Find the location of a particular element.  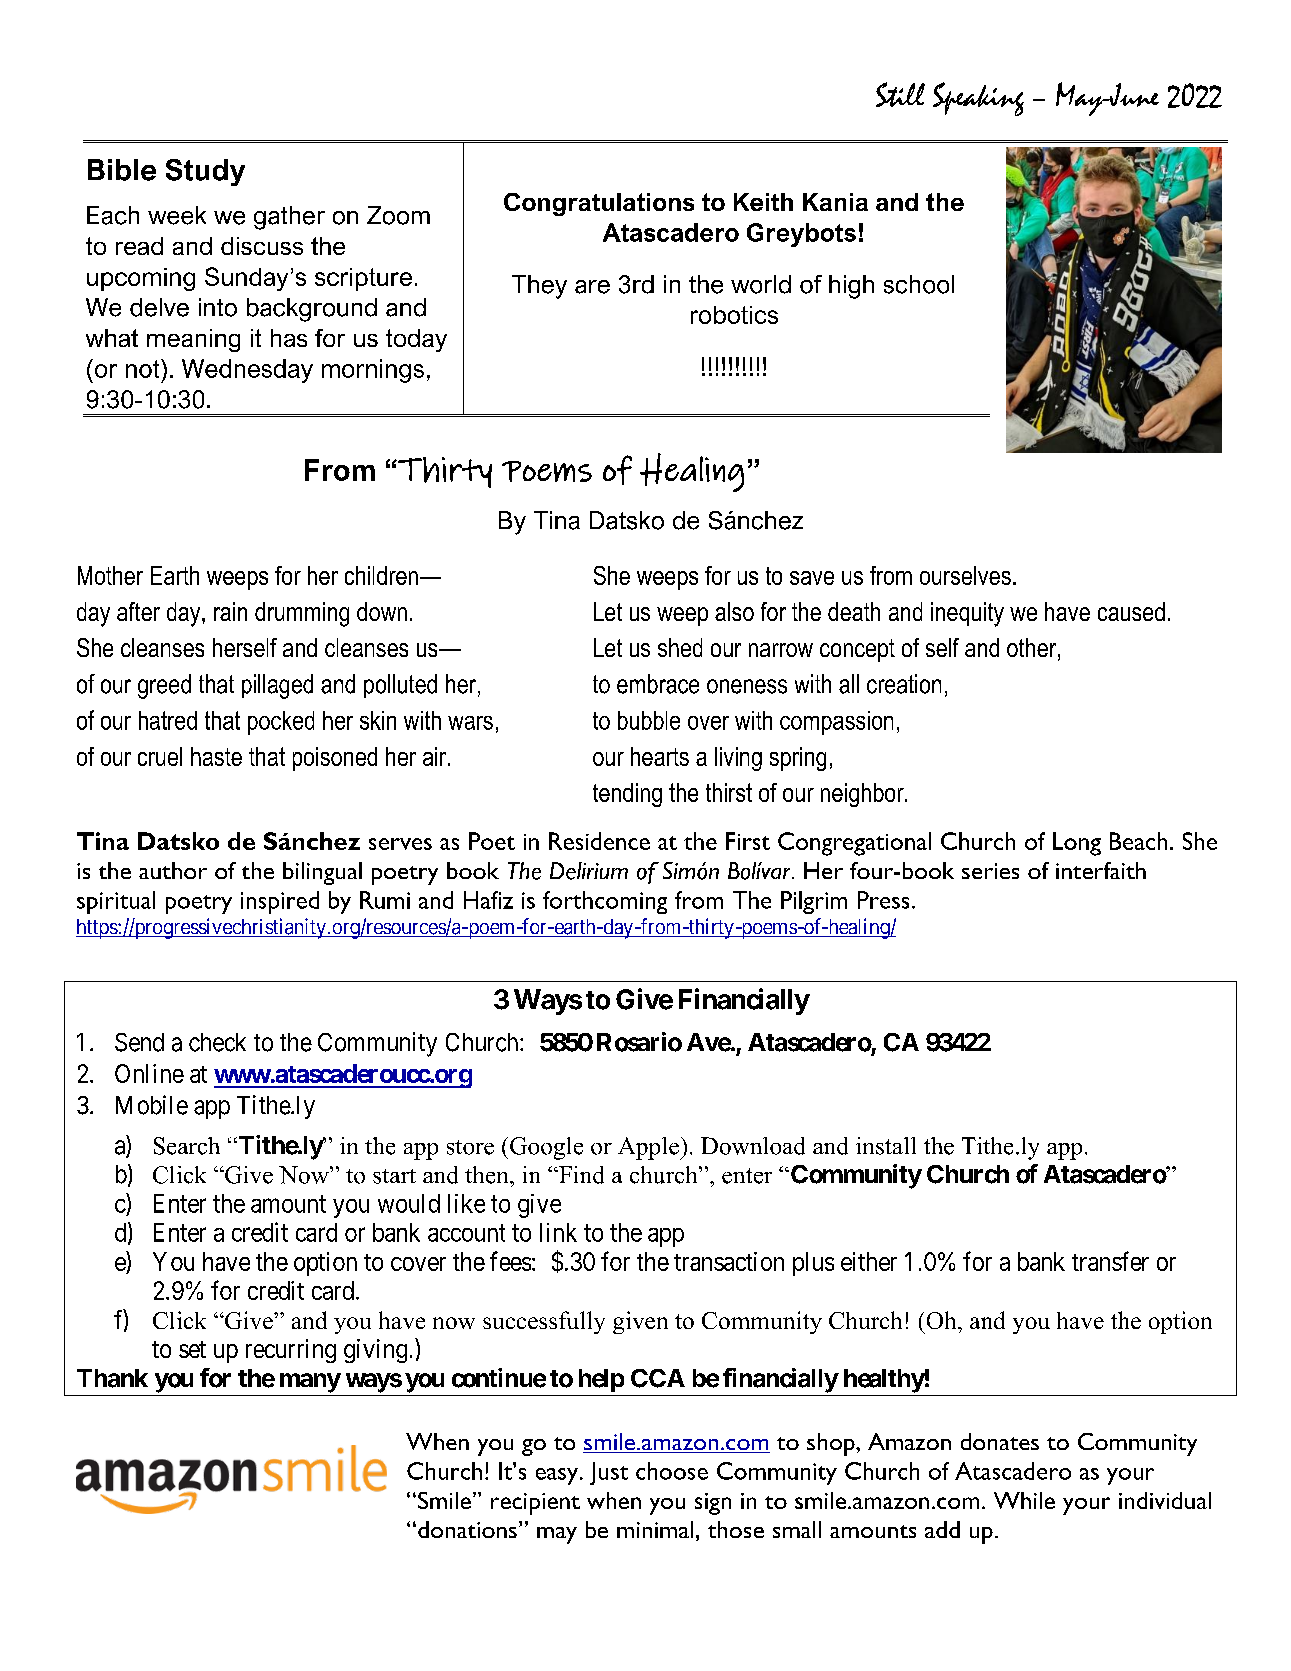

Study is located at coordinates (205, 172).
